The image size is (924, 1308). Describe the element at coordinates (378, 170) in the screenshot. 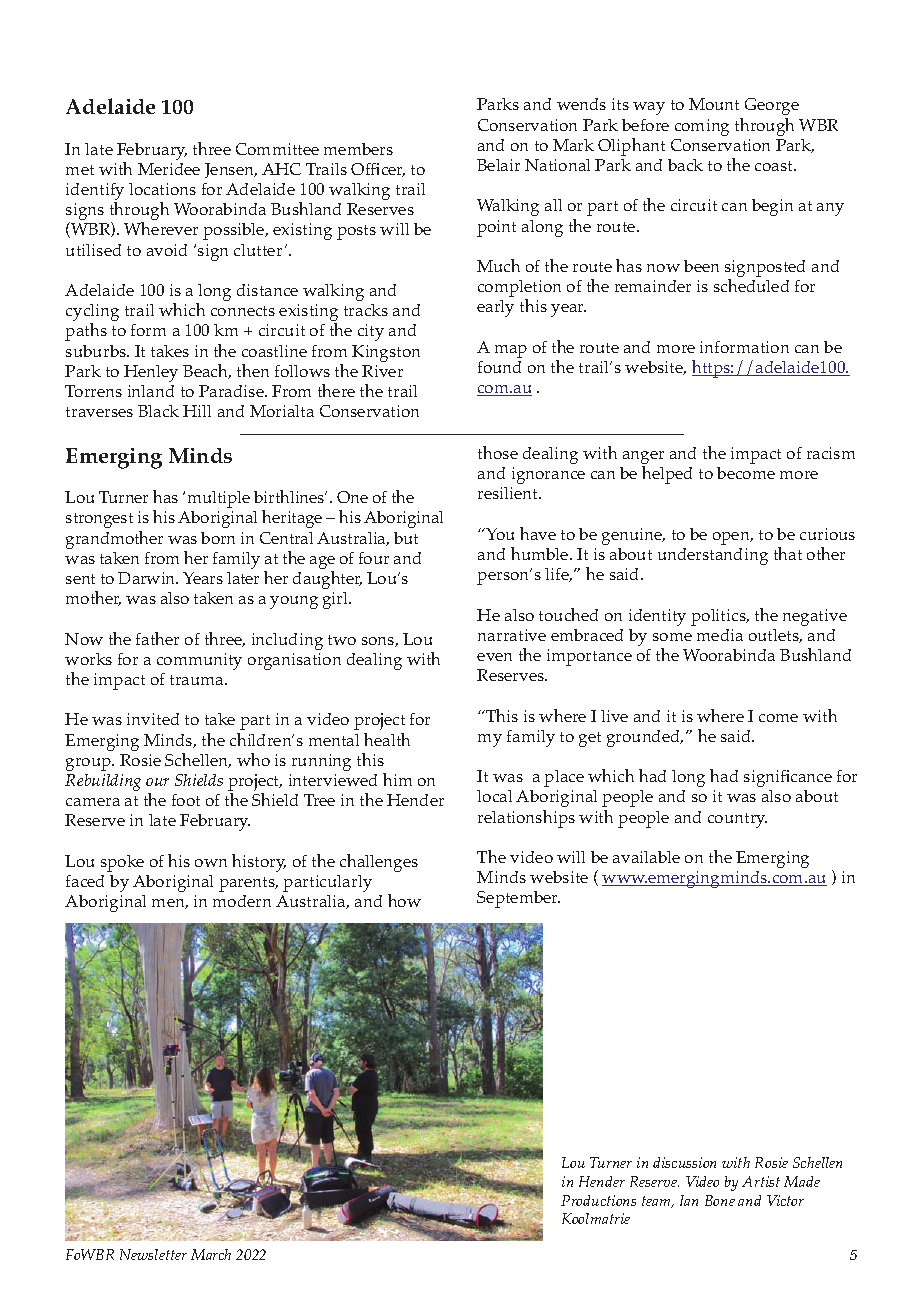

I see `Officer` at that location.
